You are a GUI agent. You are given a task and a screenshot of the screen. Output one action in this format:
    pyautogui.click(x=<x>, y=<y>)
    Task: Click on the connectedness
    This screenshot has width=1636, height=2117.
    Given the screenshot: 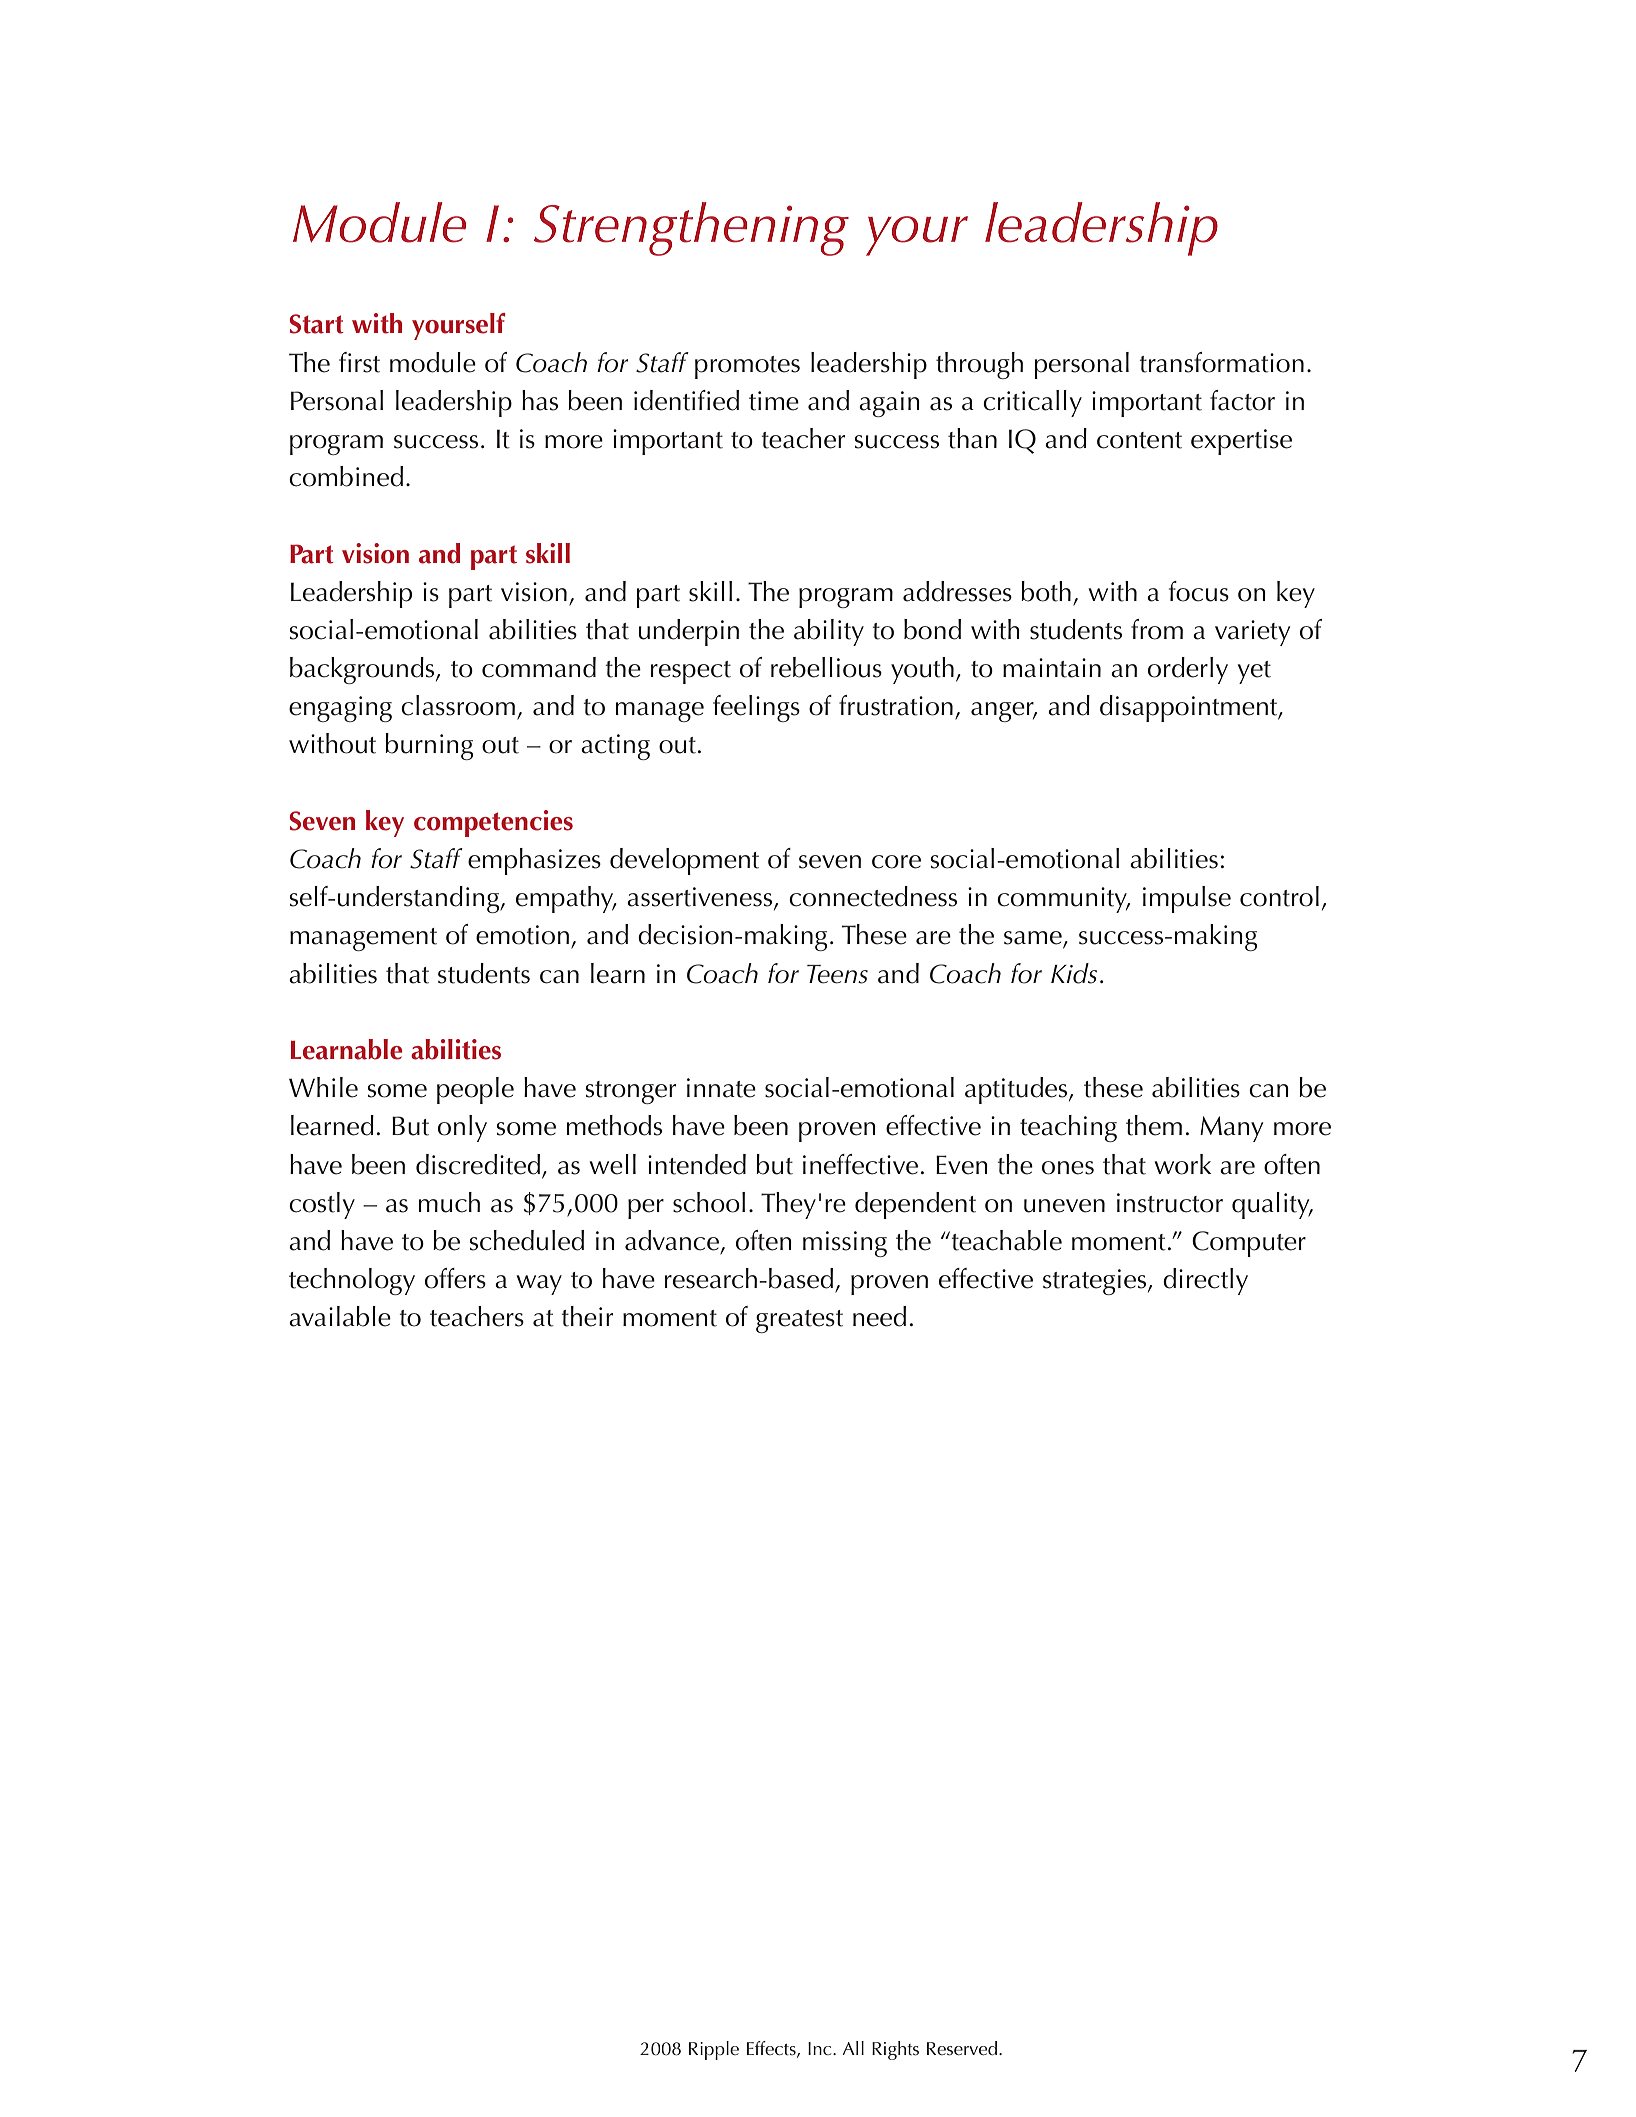 What is the action you would take?
    pyautogui.click(x=873, y=896)
